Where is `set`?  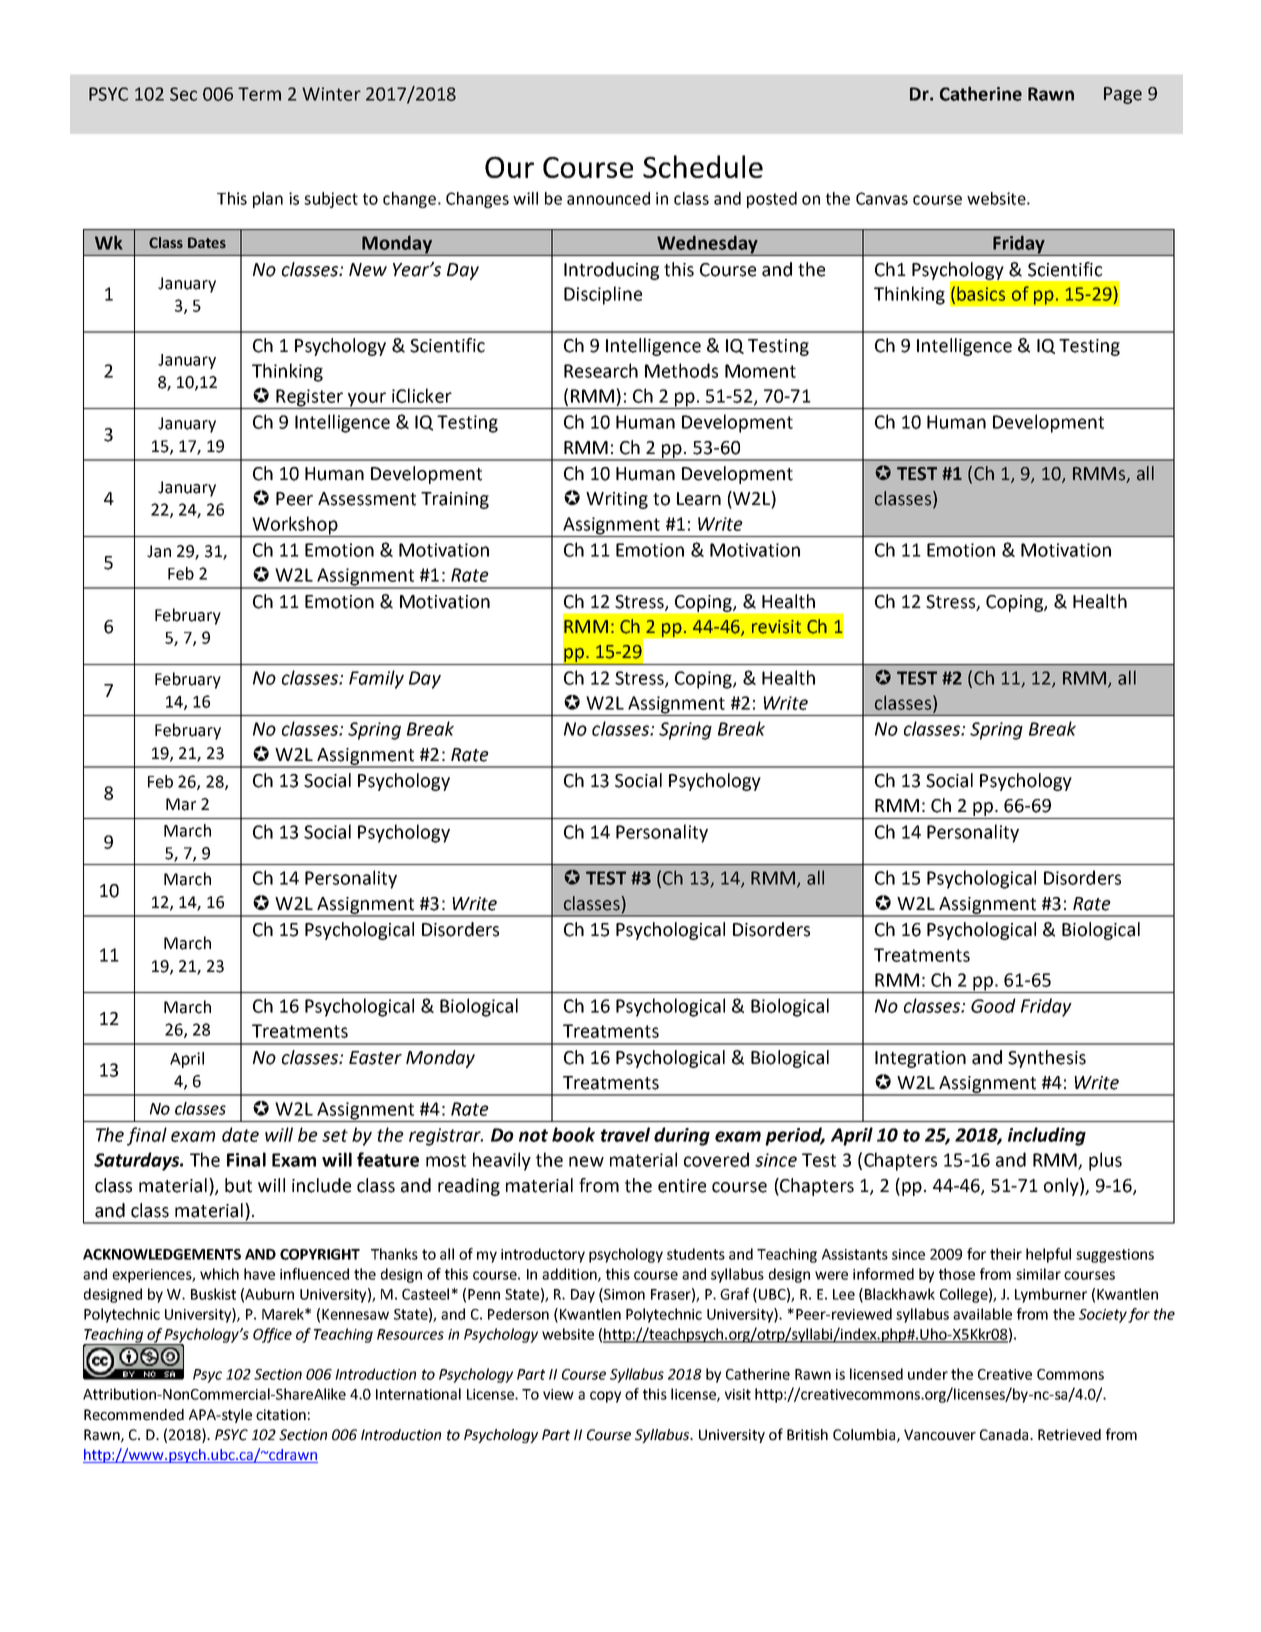
set is located at coordinates (335, 1135).
